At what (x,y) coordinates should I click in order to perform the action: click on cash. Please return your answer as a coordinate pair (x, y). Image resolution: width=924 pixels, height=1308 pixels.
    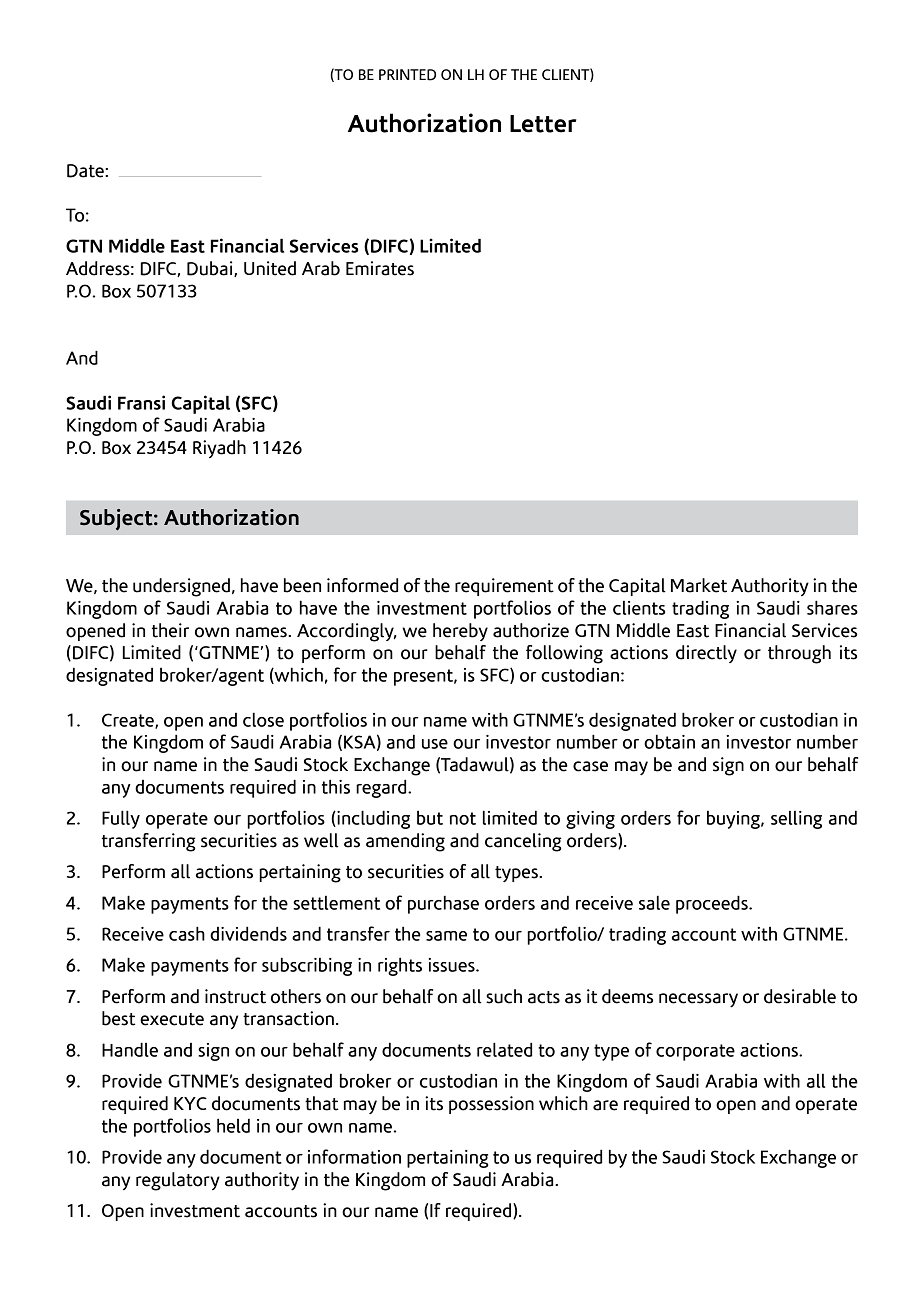
    Looking at the image, I should click on (187, 933).
